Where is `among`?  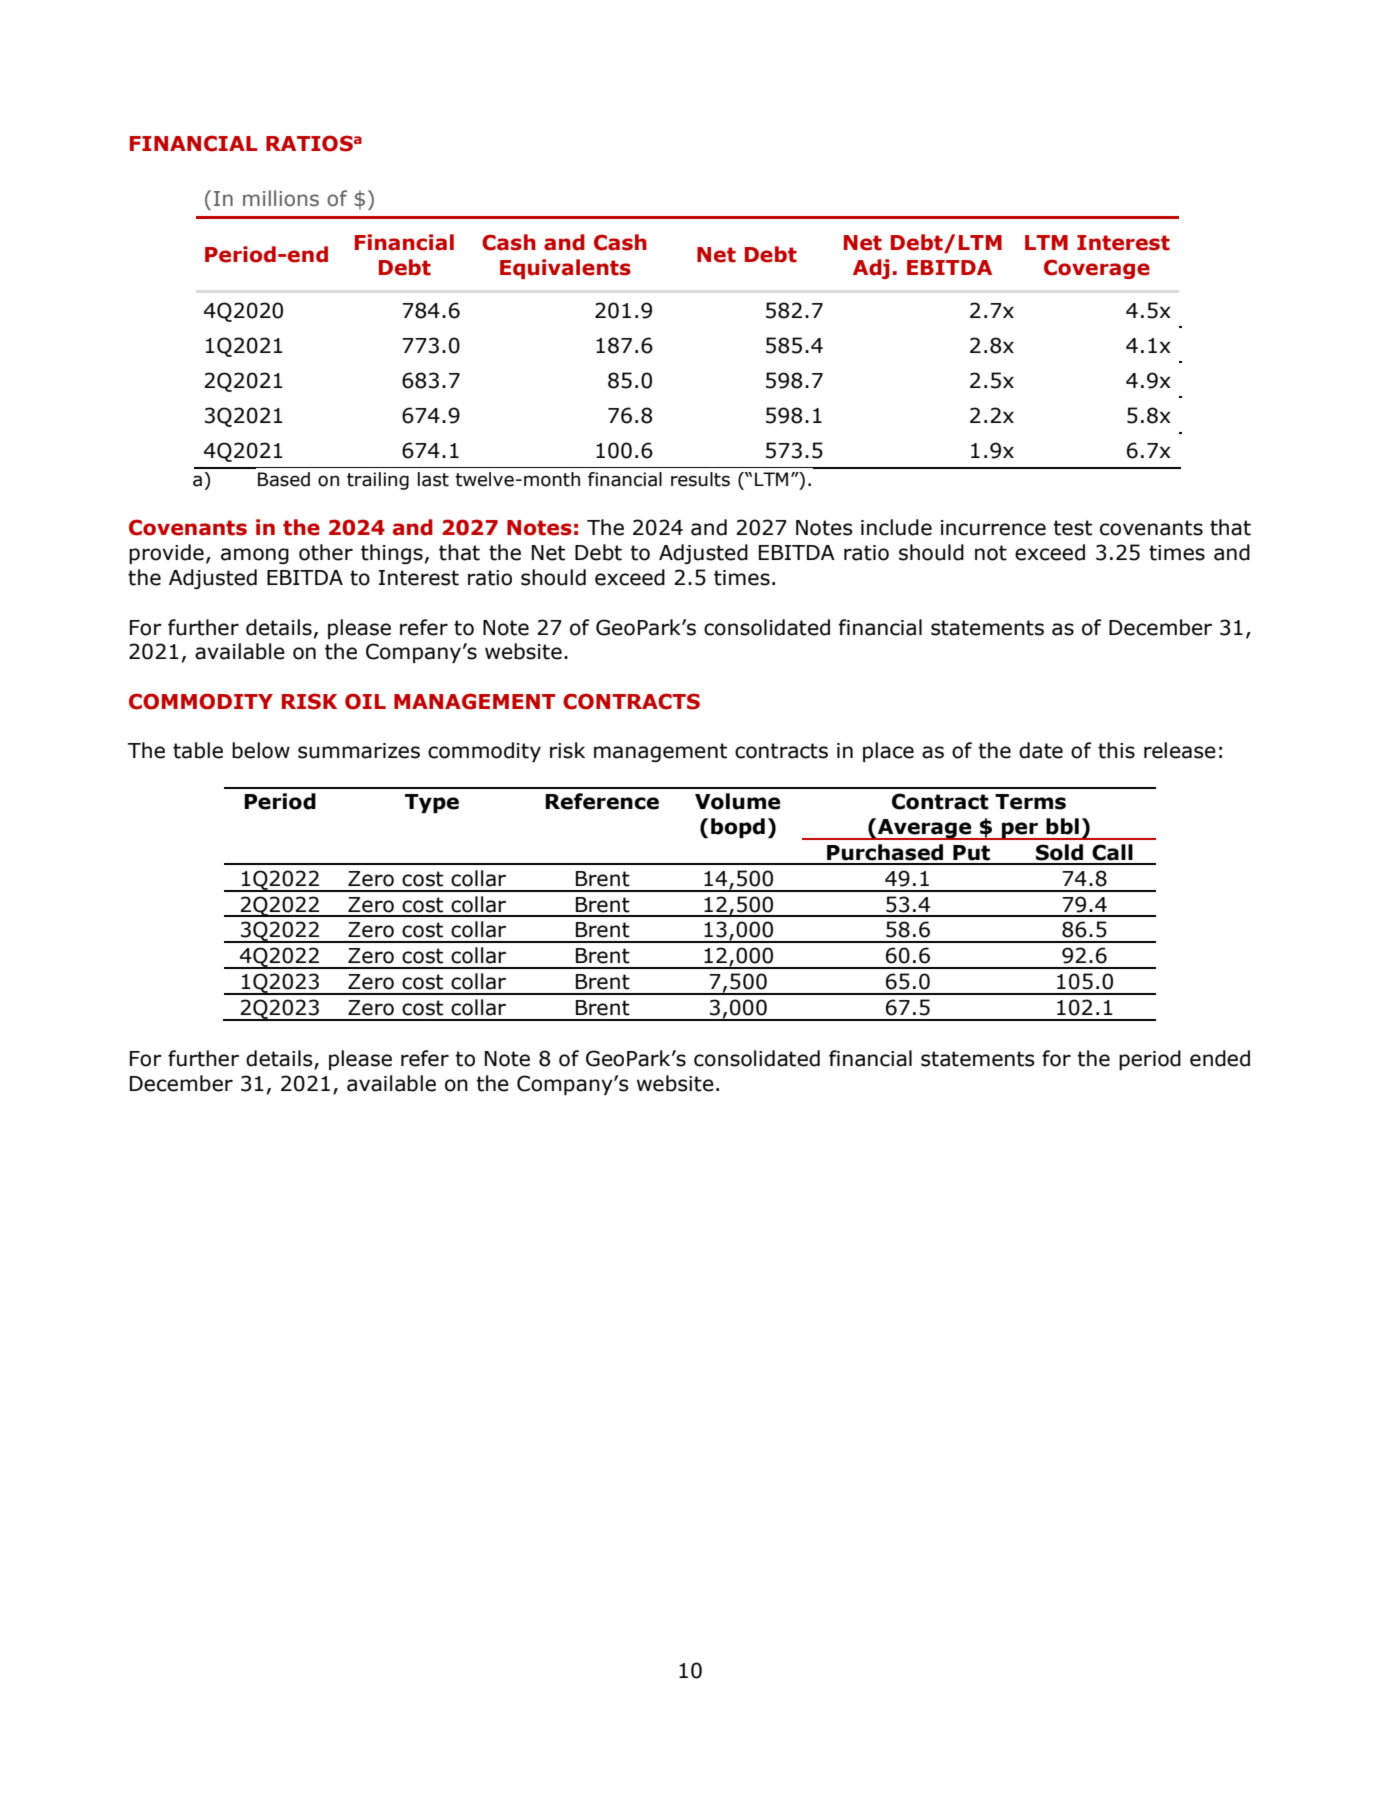
among is located at coordinates (255, 556).
